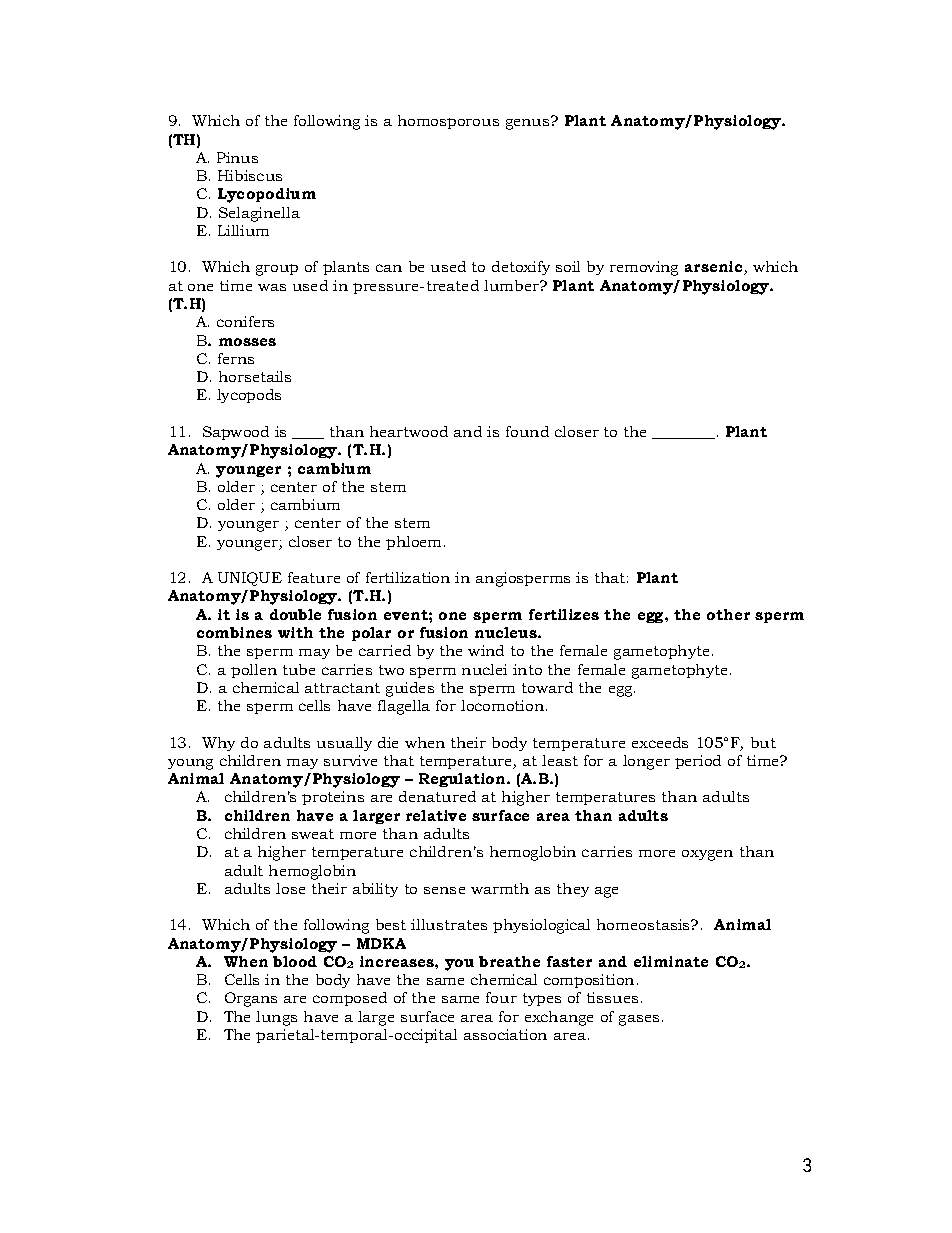 This image has height=1233, width=952. What do you see at coordinates (333, 798) in the image?
I see `proteins` at bounding box center [333, 798].
